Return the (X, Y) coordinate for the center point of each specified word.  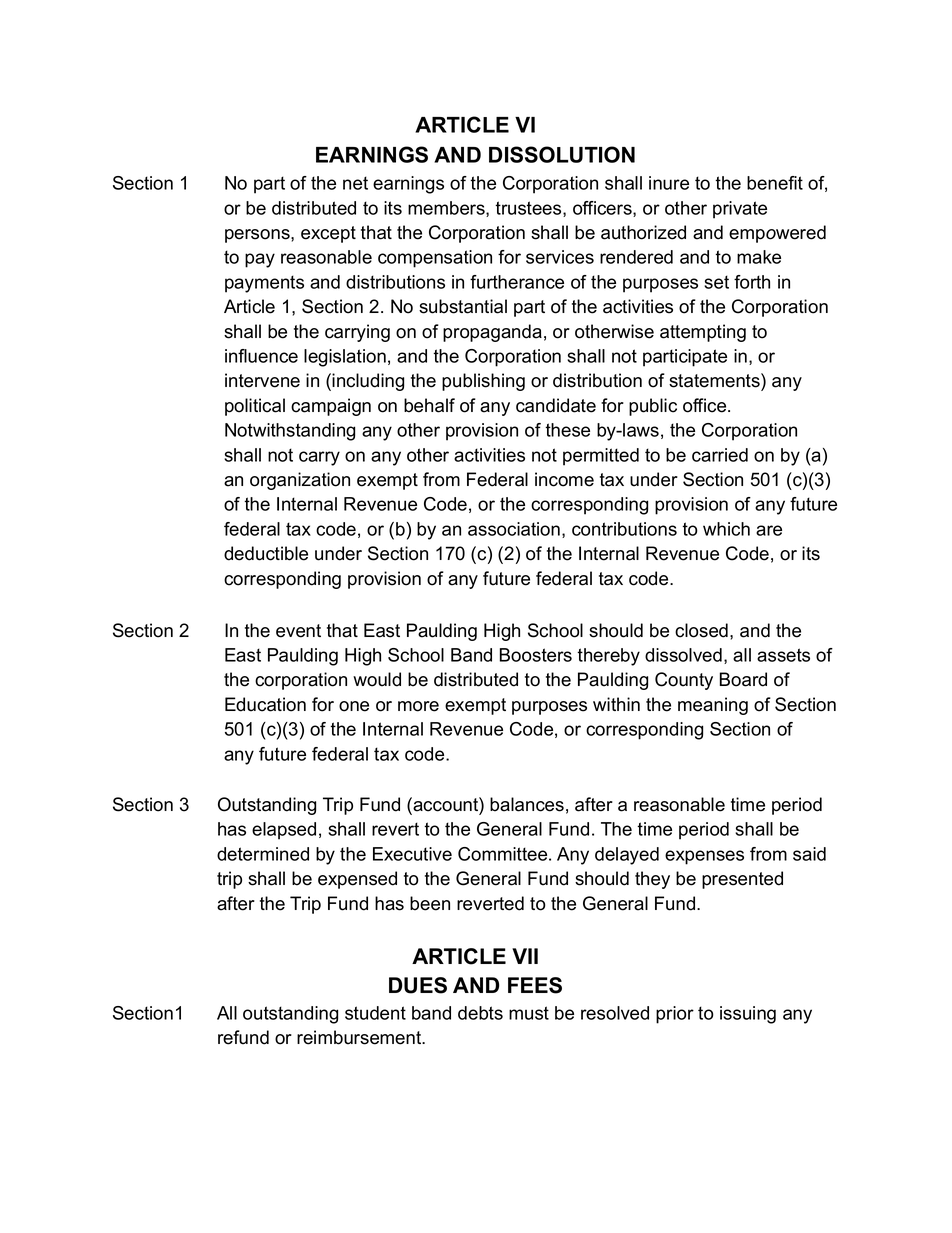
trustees (529, 209)
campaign (331, 407)
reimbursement (360, 1037)
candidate (556, 405)
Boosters (536, 655)
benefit (775, 183)
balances (527, 804)
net (355, 183)
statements (715, 380)
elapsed (284, 831)
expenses (704, 857)
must (529, 1013)
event (298, 631)
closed (701, 630)
